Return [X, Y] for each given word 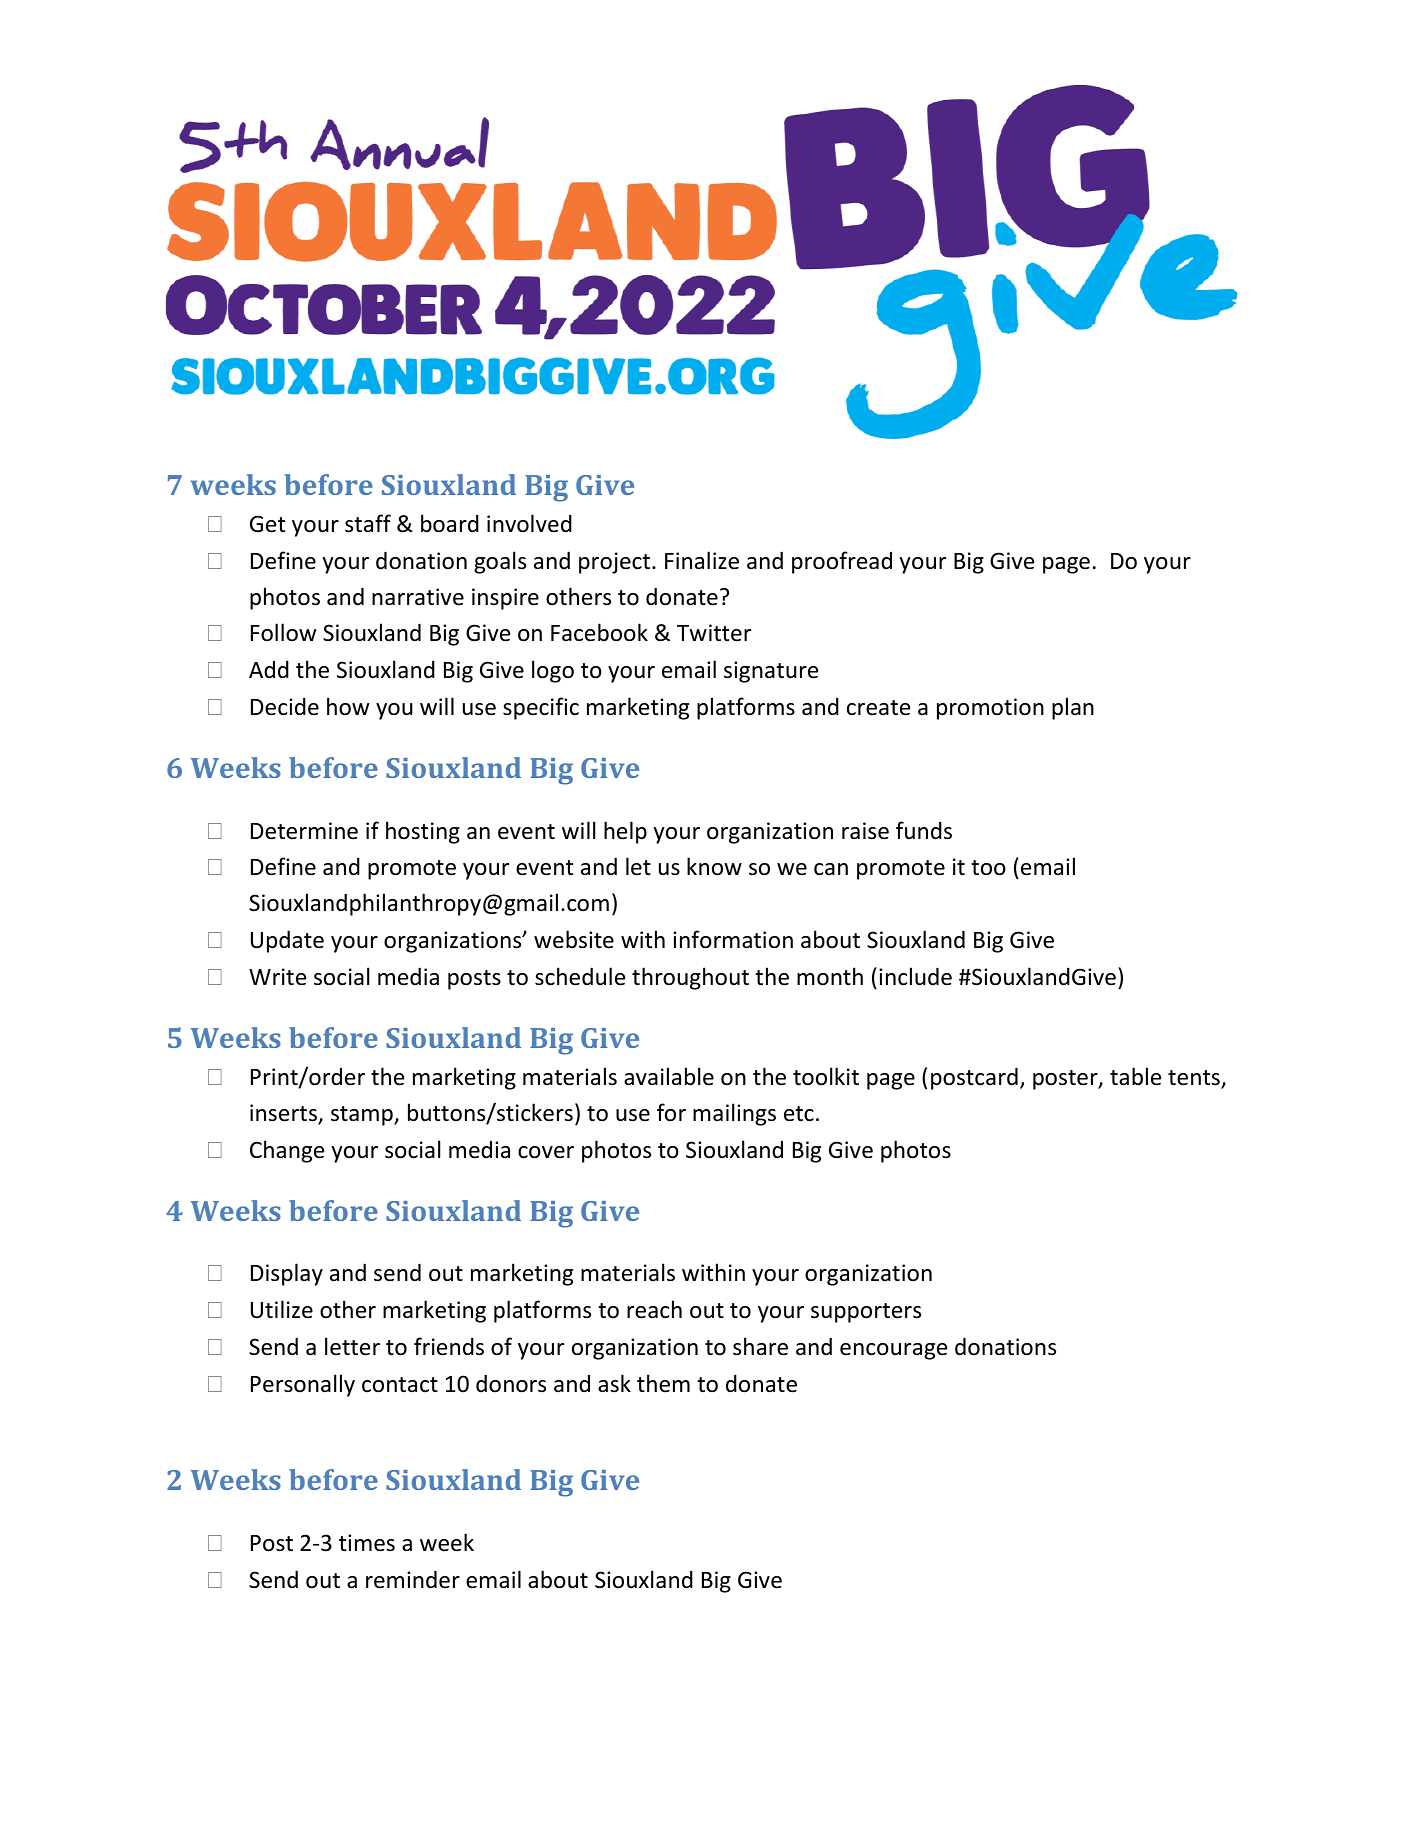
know [714, 866]
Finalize [702, 560]
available [669, 1076]
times [367, 1543]
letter [352, 1346]
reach [654, 1309]
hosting [423, 832]
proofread [842, 562]
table [1135, 1076]
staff [368, 523]
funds [924, 830]
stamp [363, 1116]
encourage [893, 1351]
